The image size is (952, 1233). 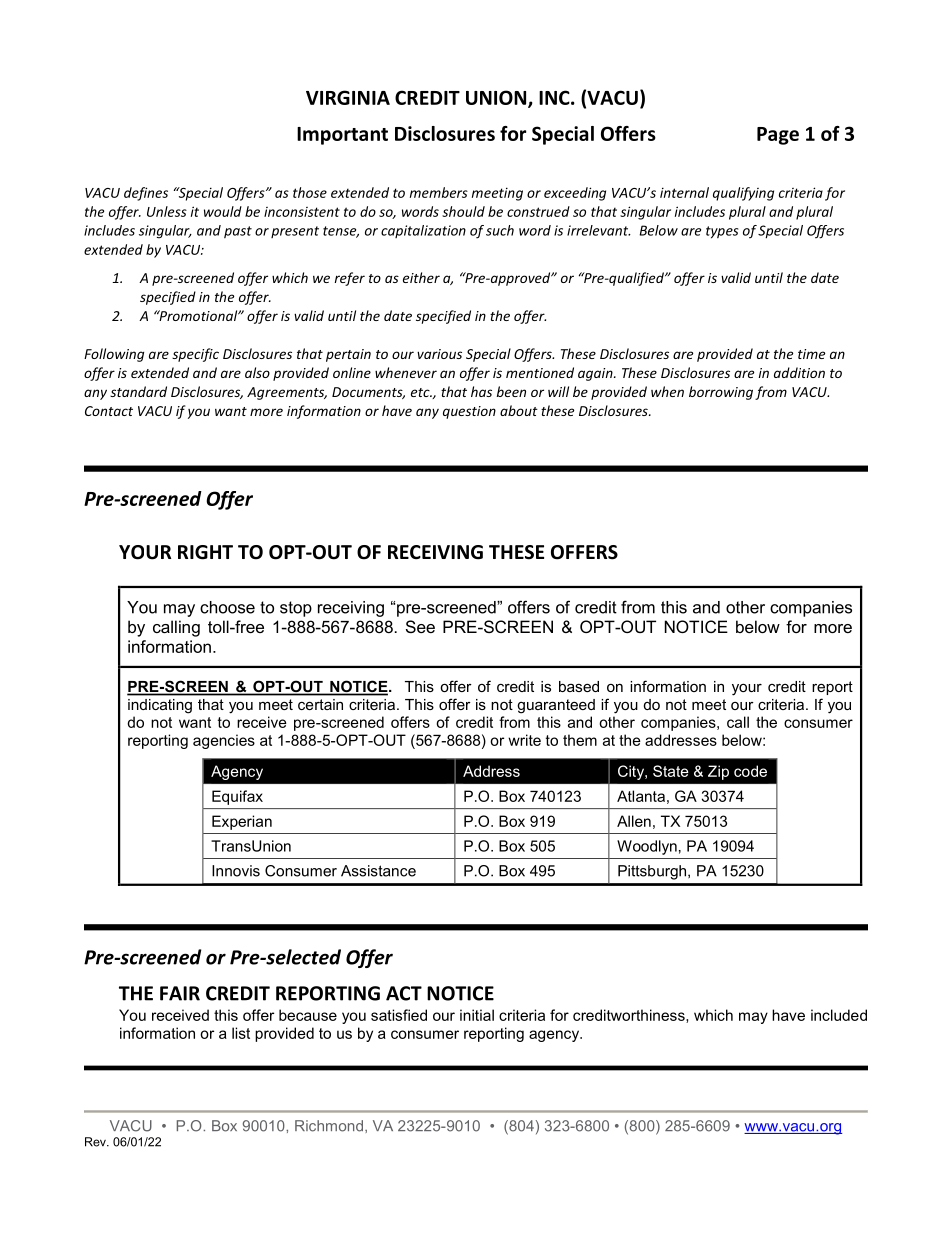 What do you see at coordinates (778, 136) in the page?
I see `Page` at bounding box center [778, 136].
